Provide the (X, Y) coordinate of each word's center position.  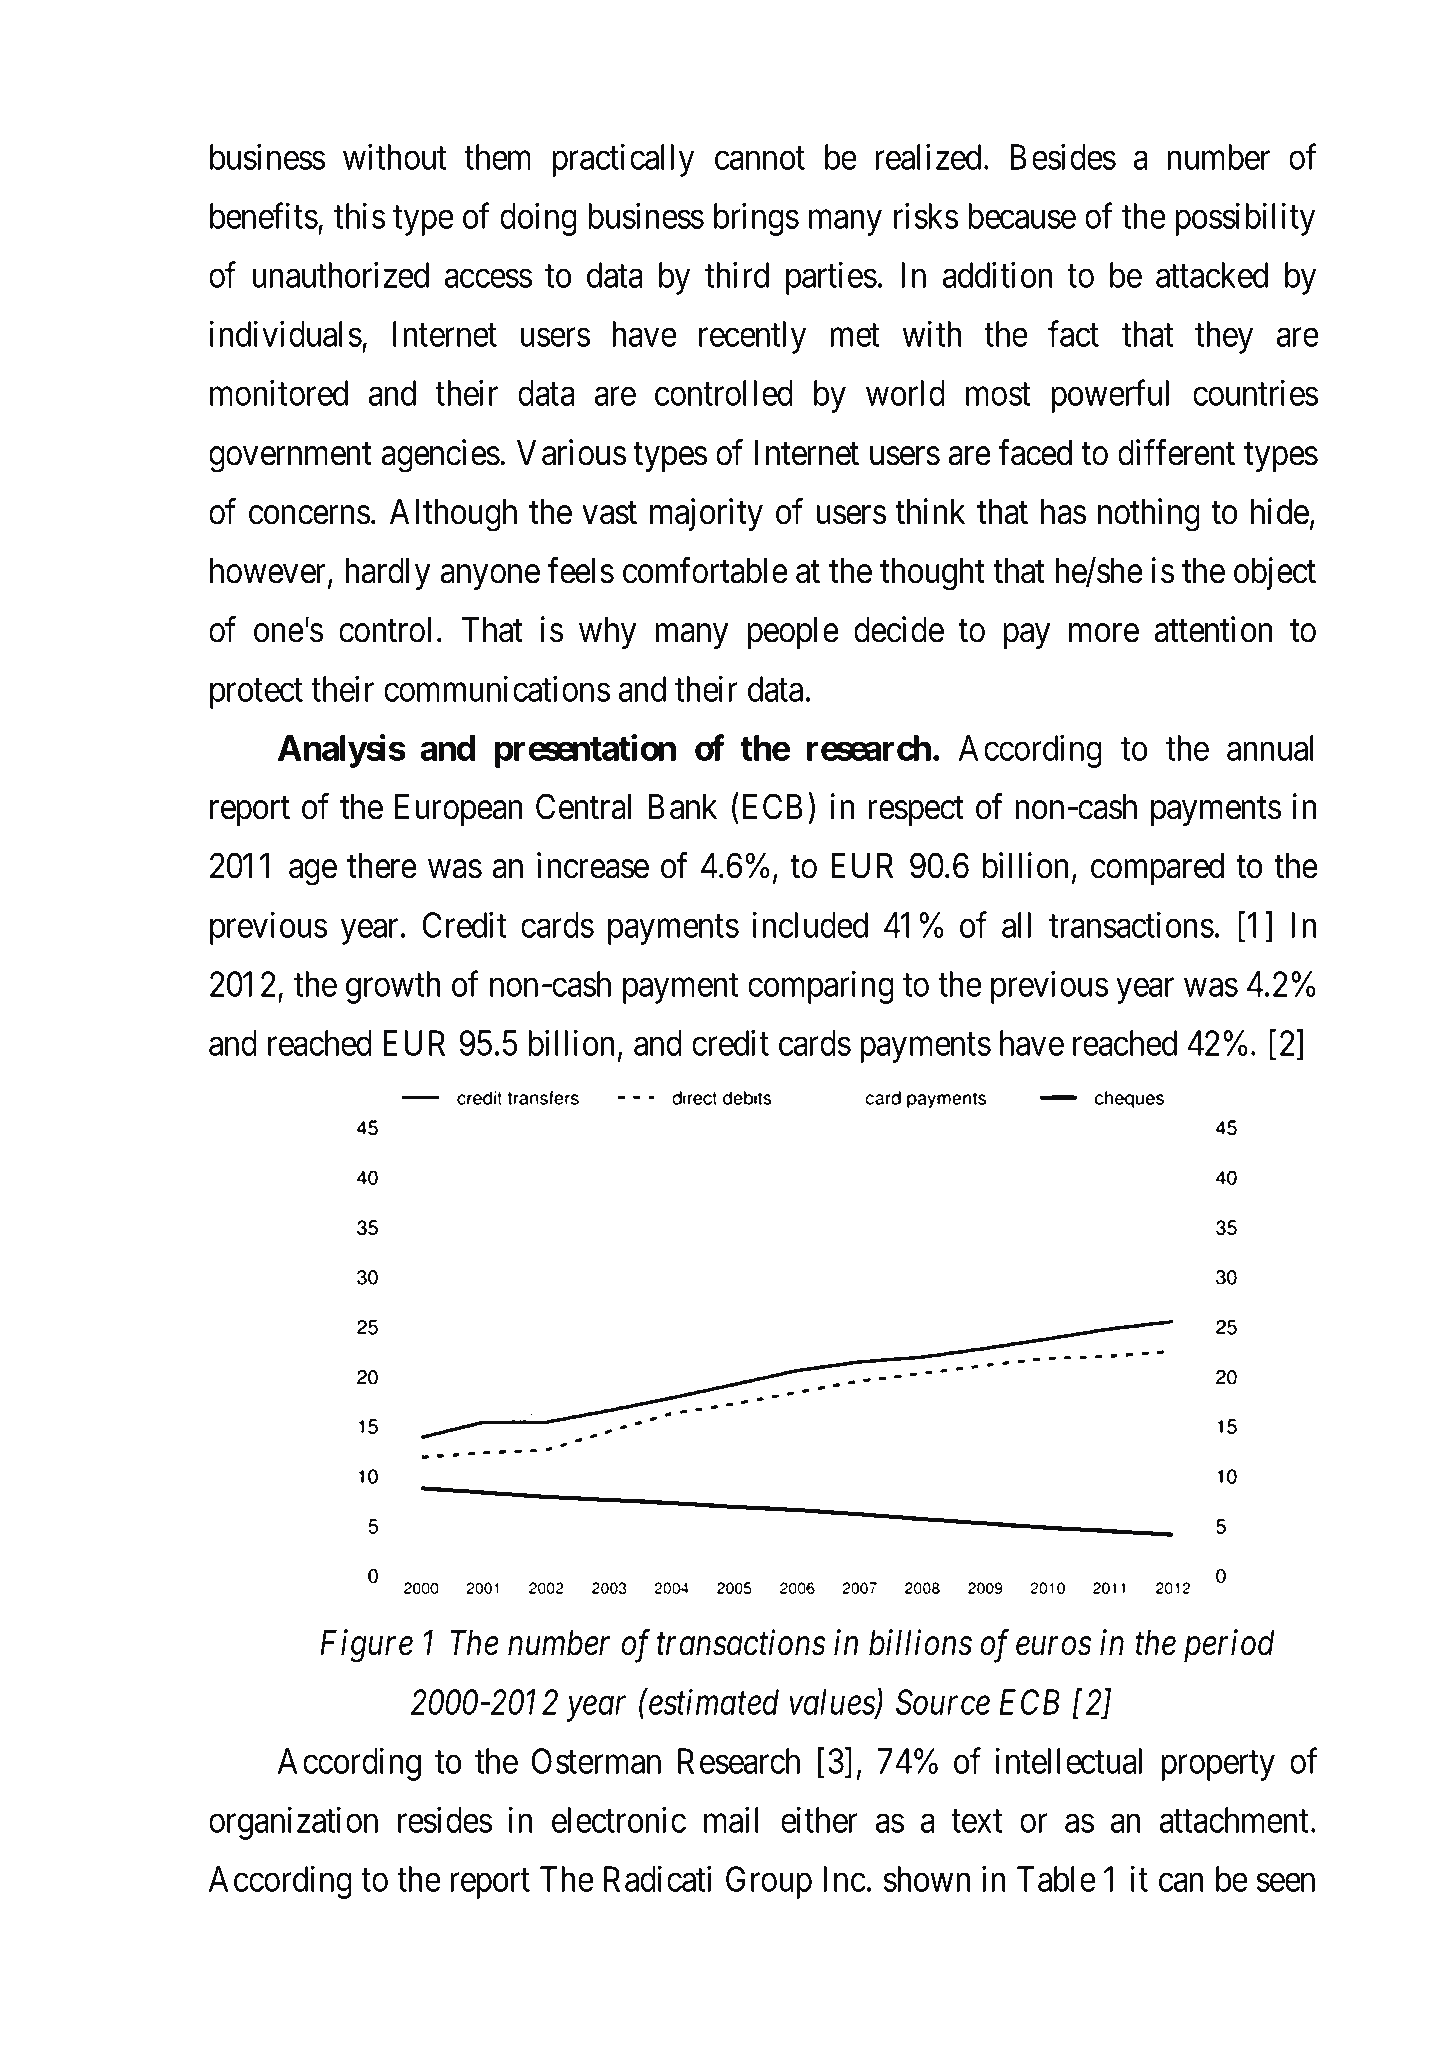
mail (731, 1820)
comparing (821, 987)
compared (1157, 869)
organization (293, 1823)
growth (393, 987)
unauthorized (341, 275)
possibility (1245, 219)
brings (756, 219)
